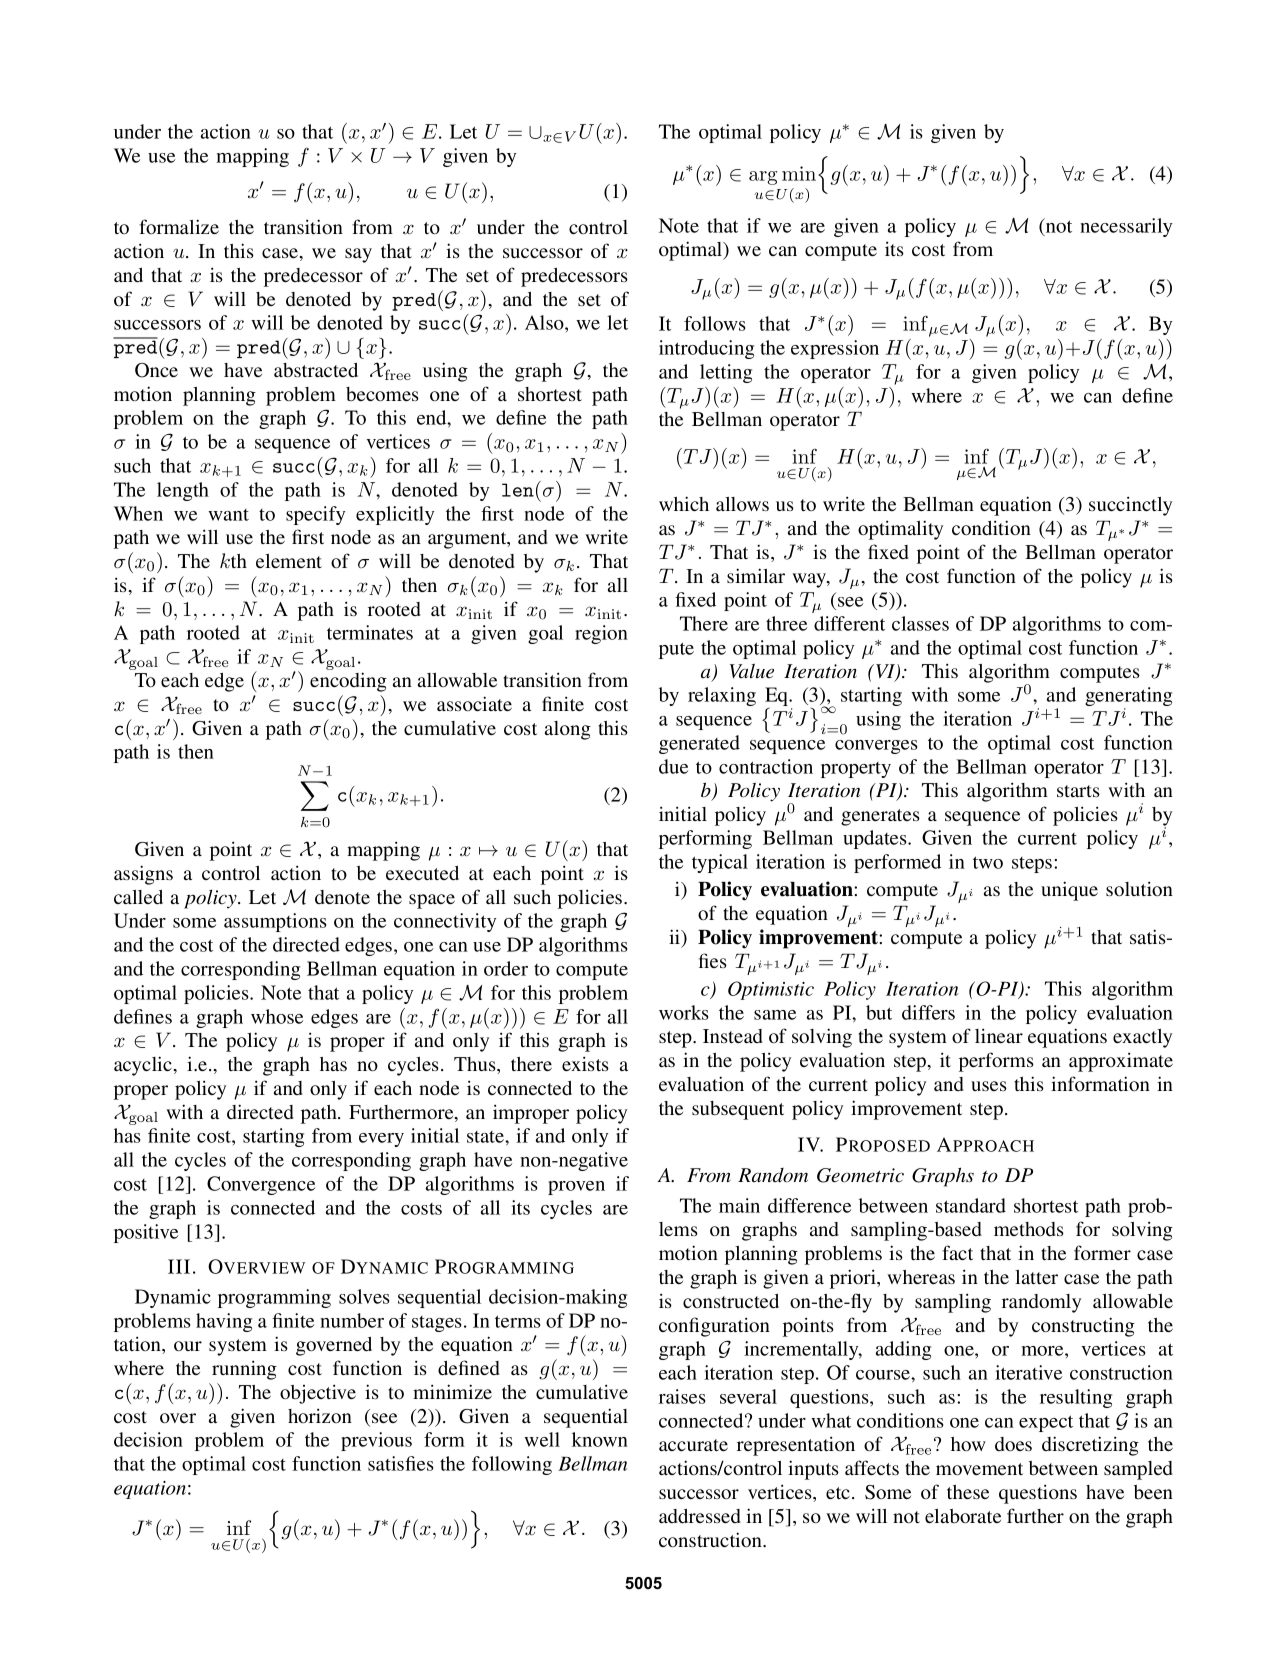  I want to click on encoding, so click(348, 682).
